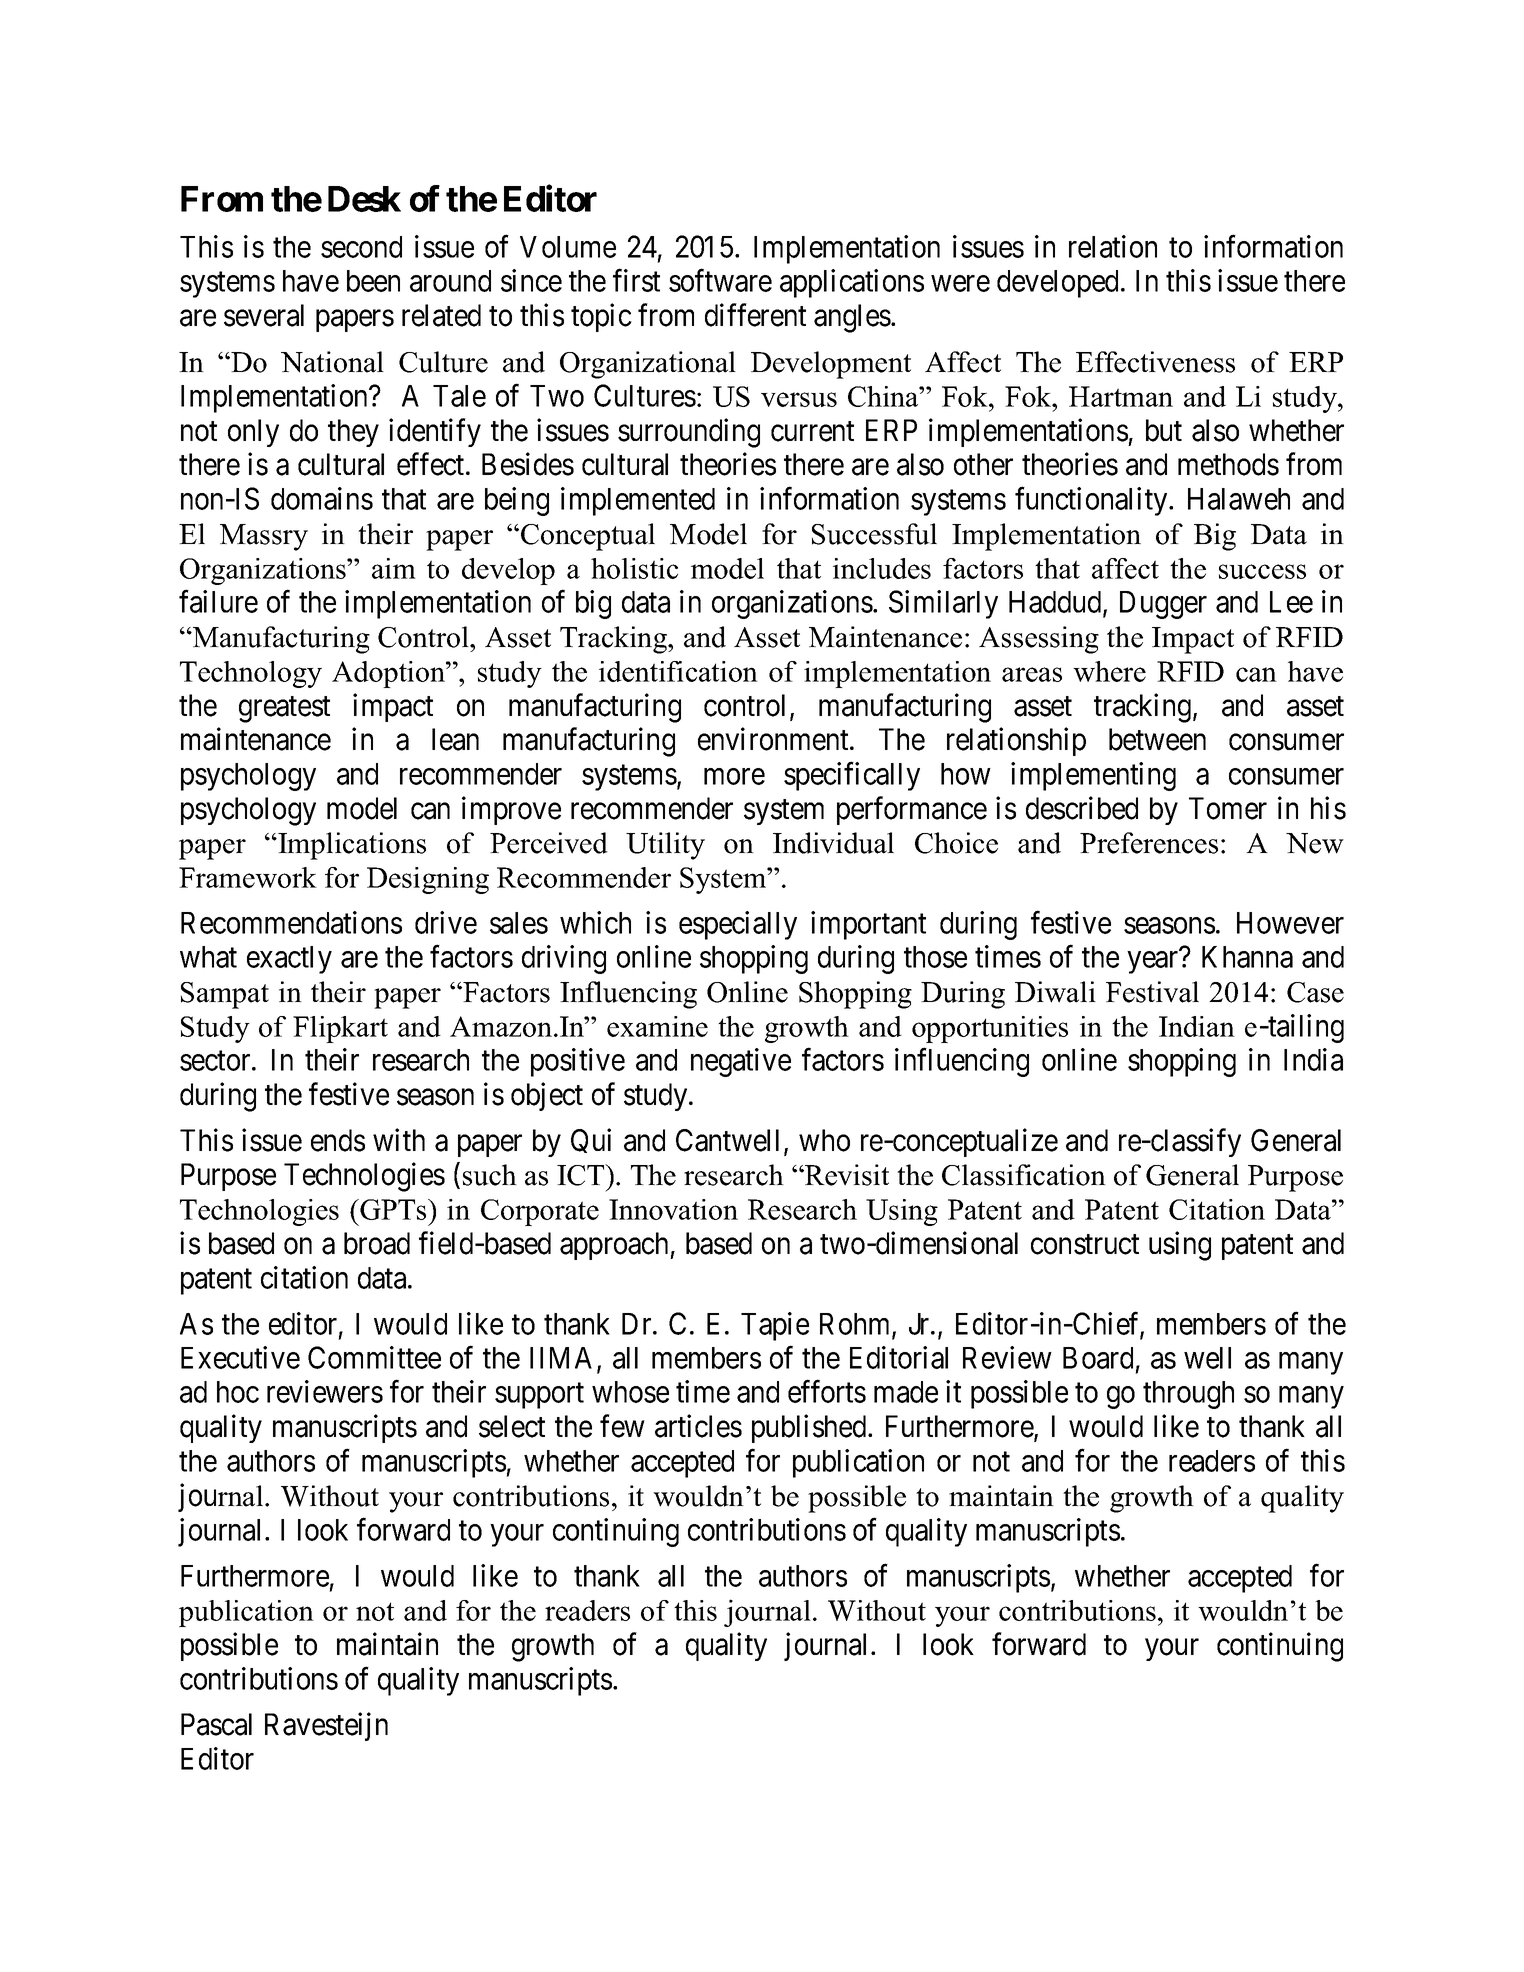 Image resolution: width=1524 pixels, height=1972 pixels. I want to click on exactly, so click(289, 960).
